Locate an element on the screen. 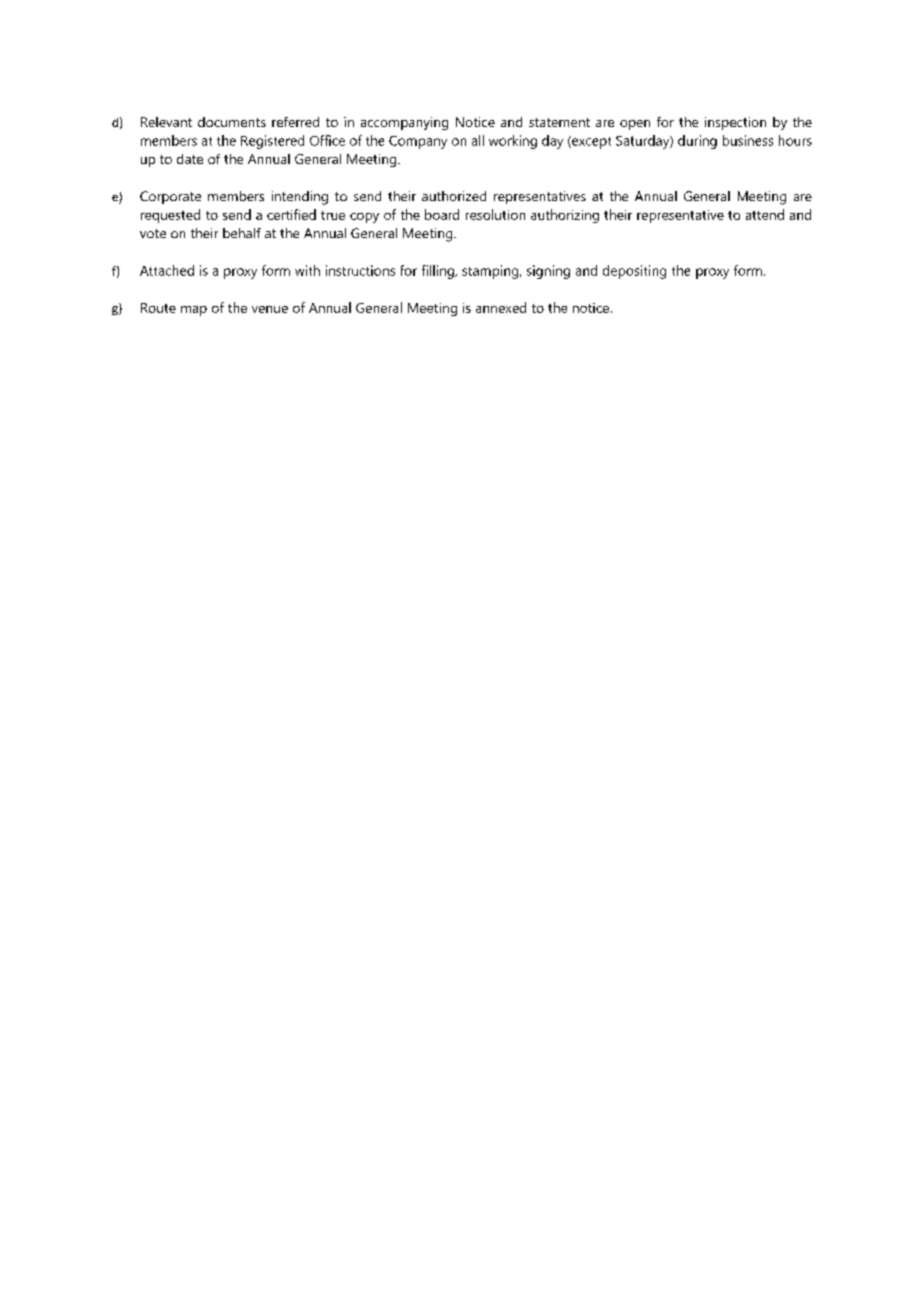 This screenshot has height=1307, width=924. documents is located at coordinates (232, 122).
